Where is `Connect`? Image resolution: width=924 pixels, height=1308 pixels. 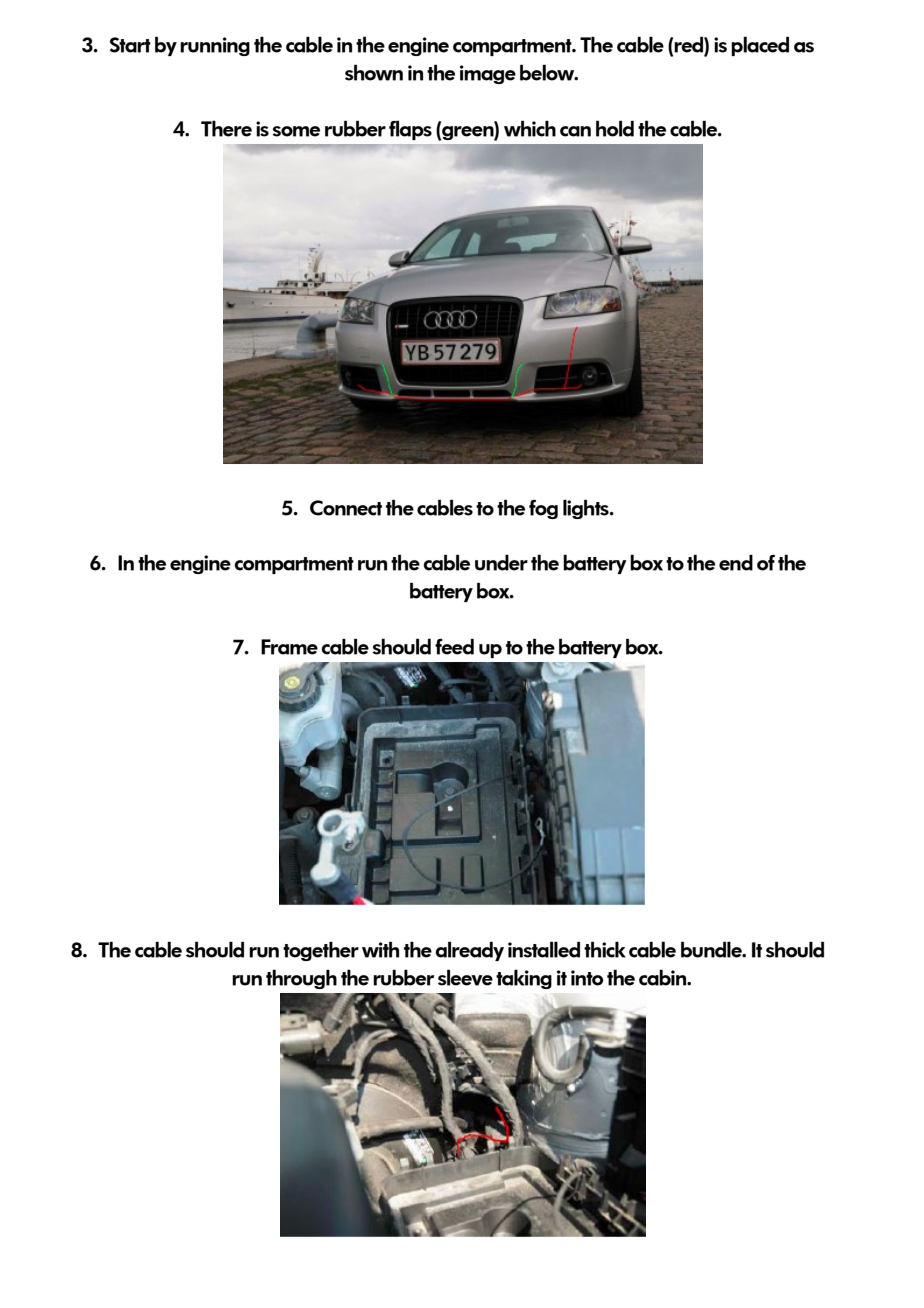 Connect is located at coordinates (346, 508).
